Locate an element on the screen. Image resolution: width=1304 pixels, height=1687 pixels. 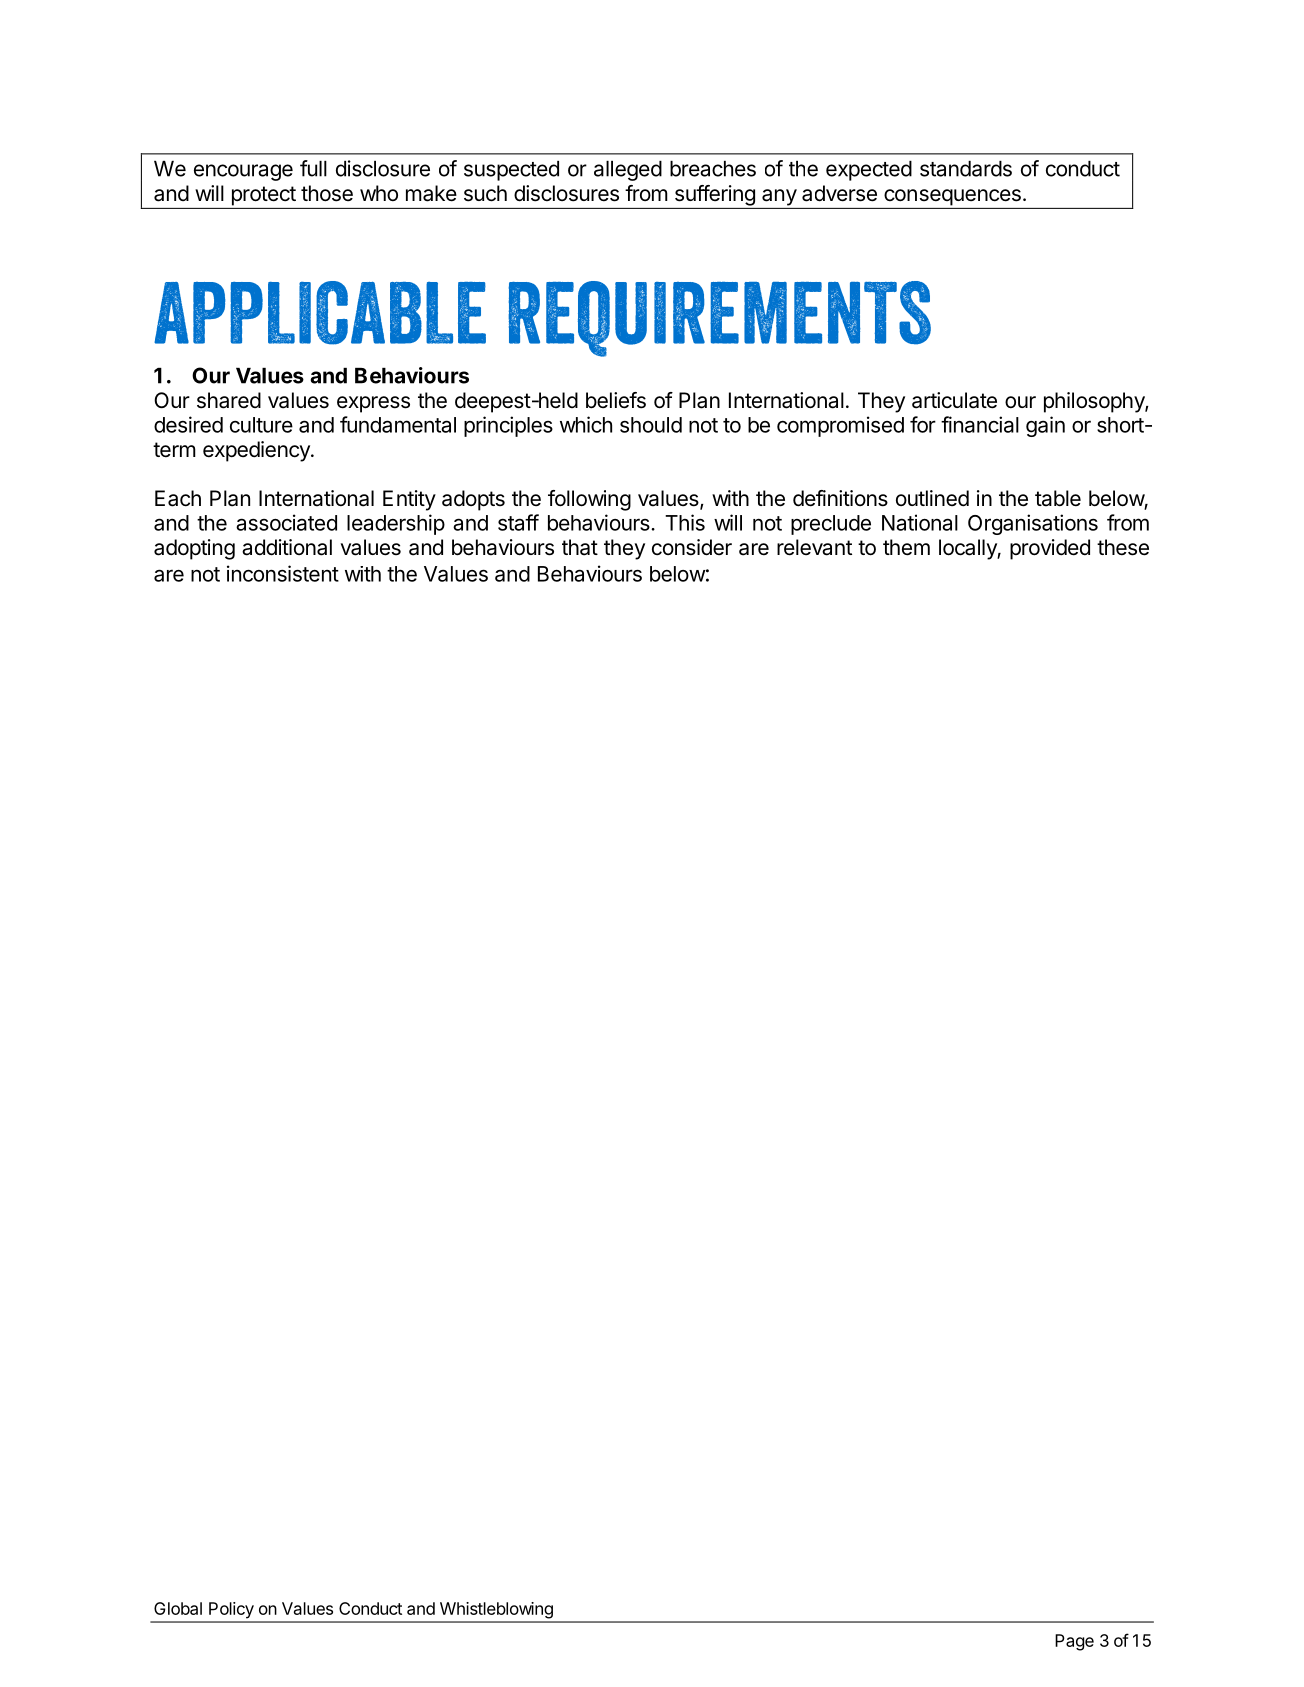
inconsistent is located at coordinates (283, 573).
